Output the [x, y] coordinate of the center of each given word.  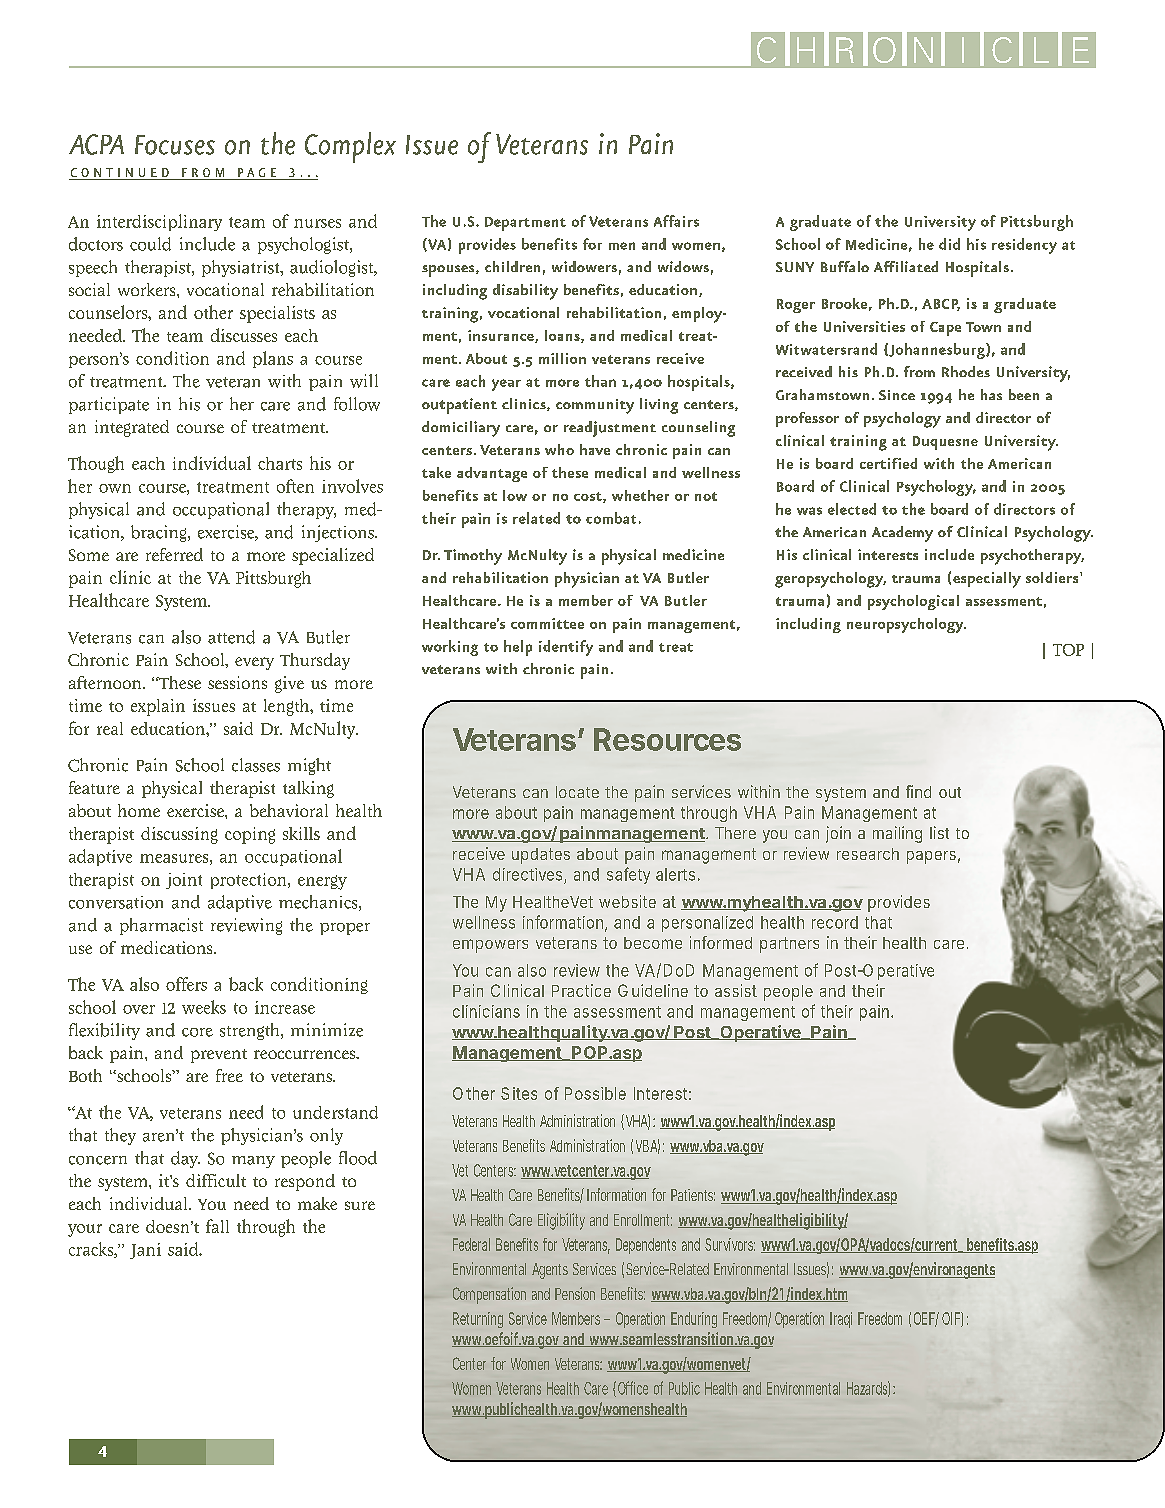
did [949, 244]
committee [547, 623]
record [835, 922]
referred [174, 554]
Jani [145, 1251]
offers [186, 984]
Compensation [489, 1295]
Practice [581, 990]
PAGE [257, 174]
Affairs [676, 221]
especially [987, 580]
